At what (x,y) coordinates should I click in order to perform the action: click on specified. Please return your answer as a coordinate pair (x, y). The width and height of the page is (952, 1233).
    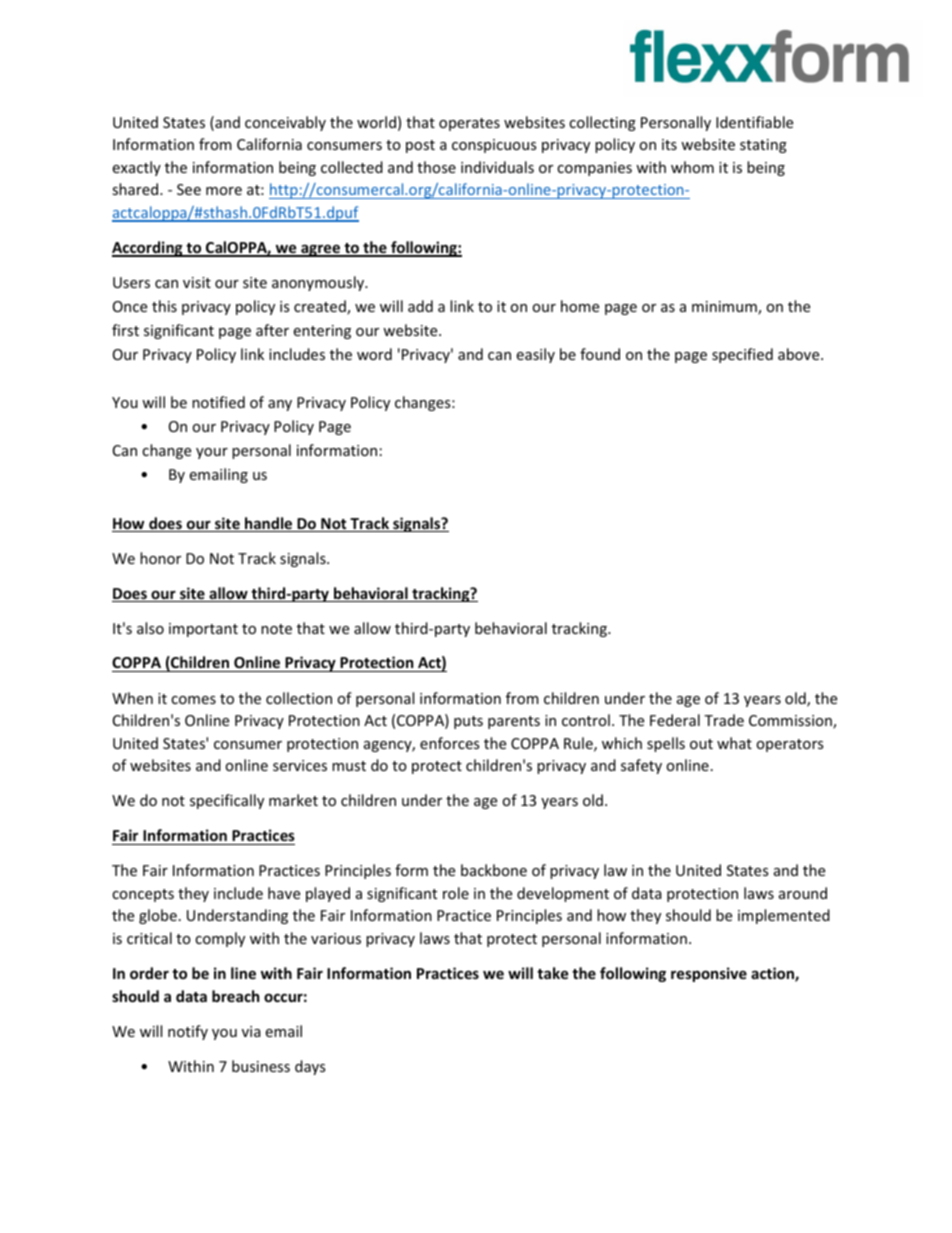
    Looking at the image, I should click on (742, 355).
